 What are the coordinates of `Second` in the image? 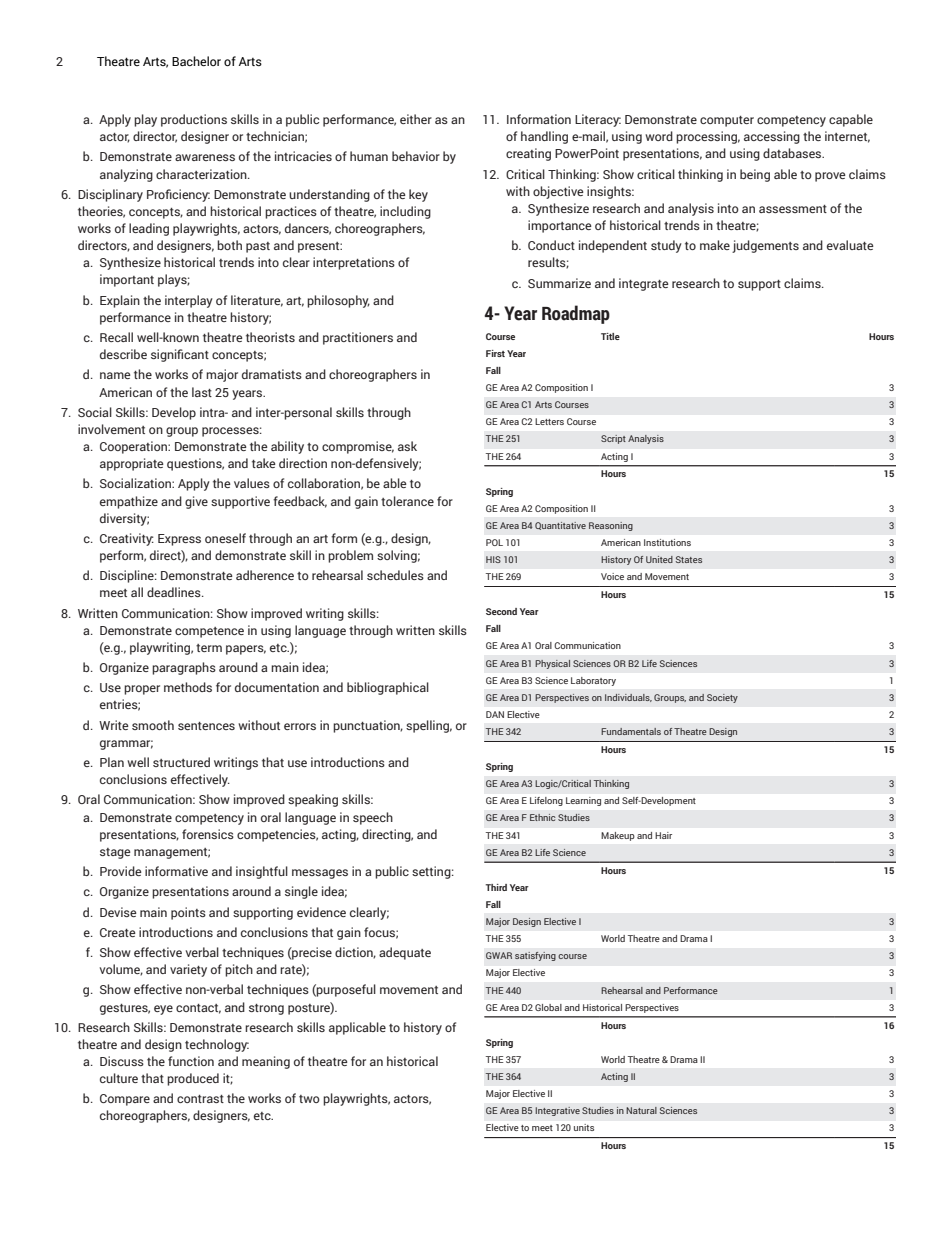 It's located at (501, 611).
